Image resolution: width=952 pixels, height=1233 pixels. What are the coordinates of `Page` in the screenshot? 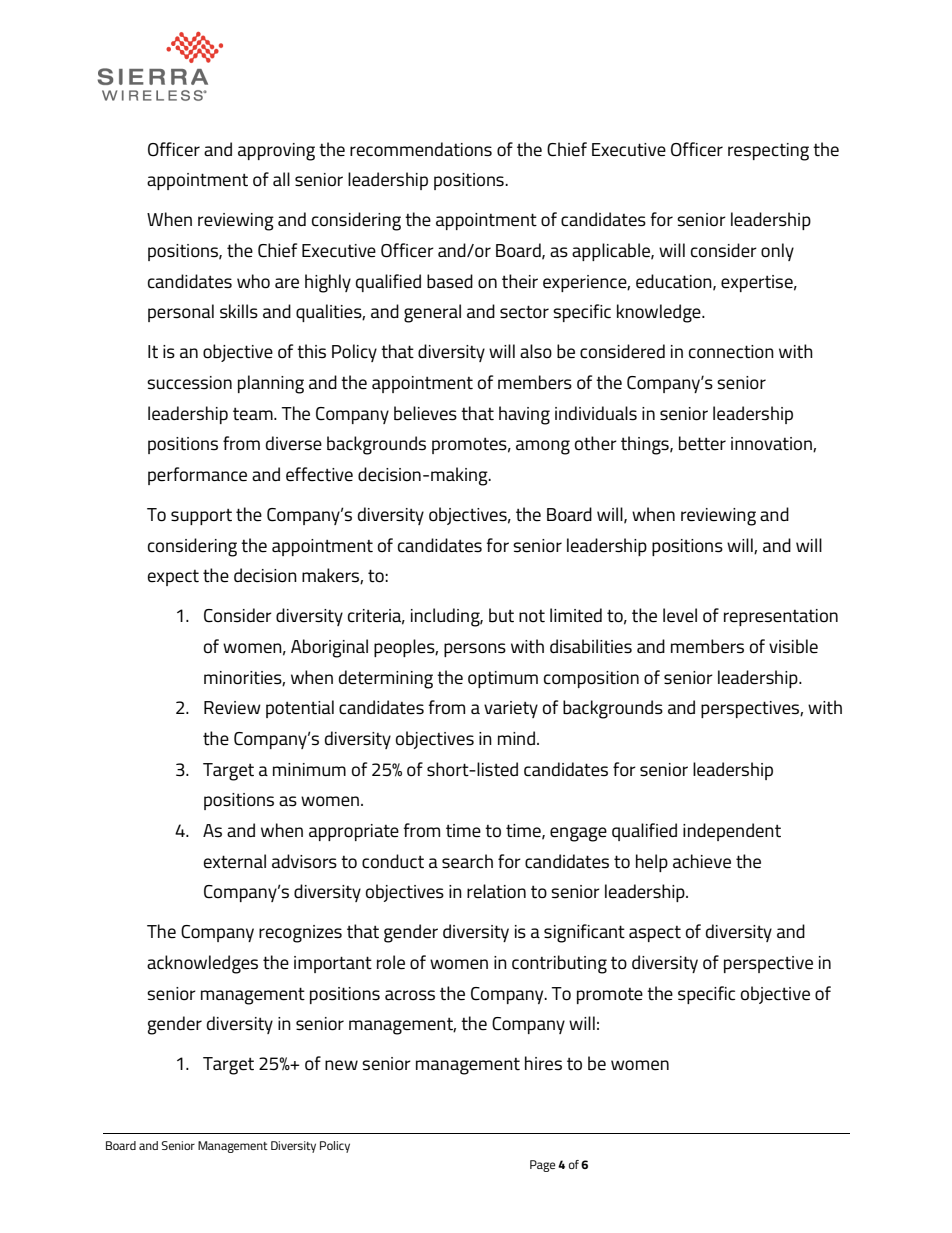 It's located at (543, 1166).
